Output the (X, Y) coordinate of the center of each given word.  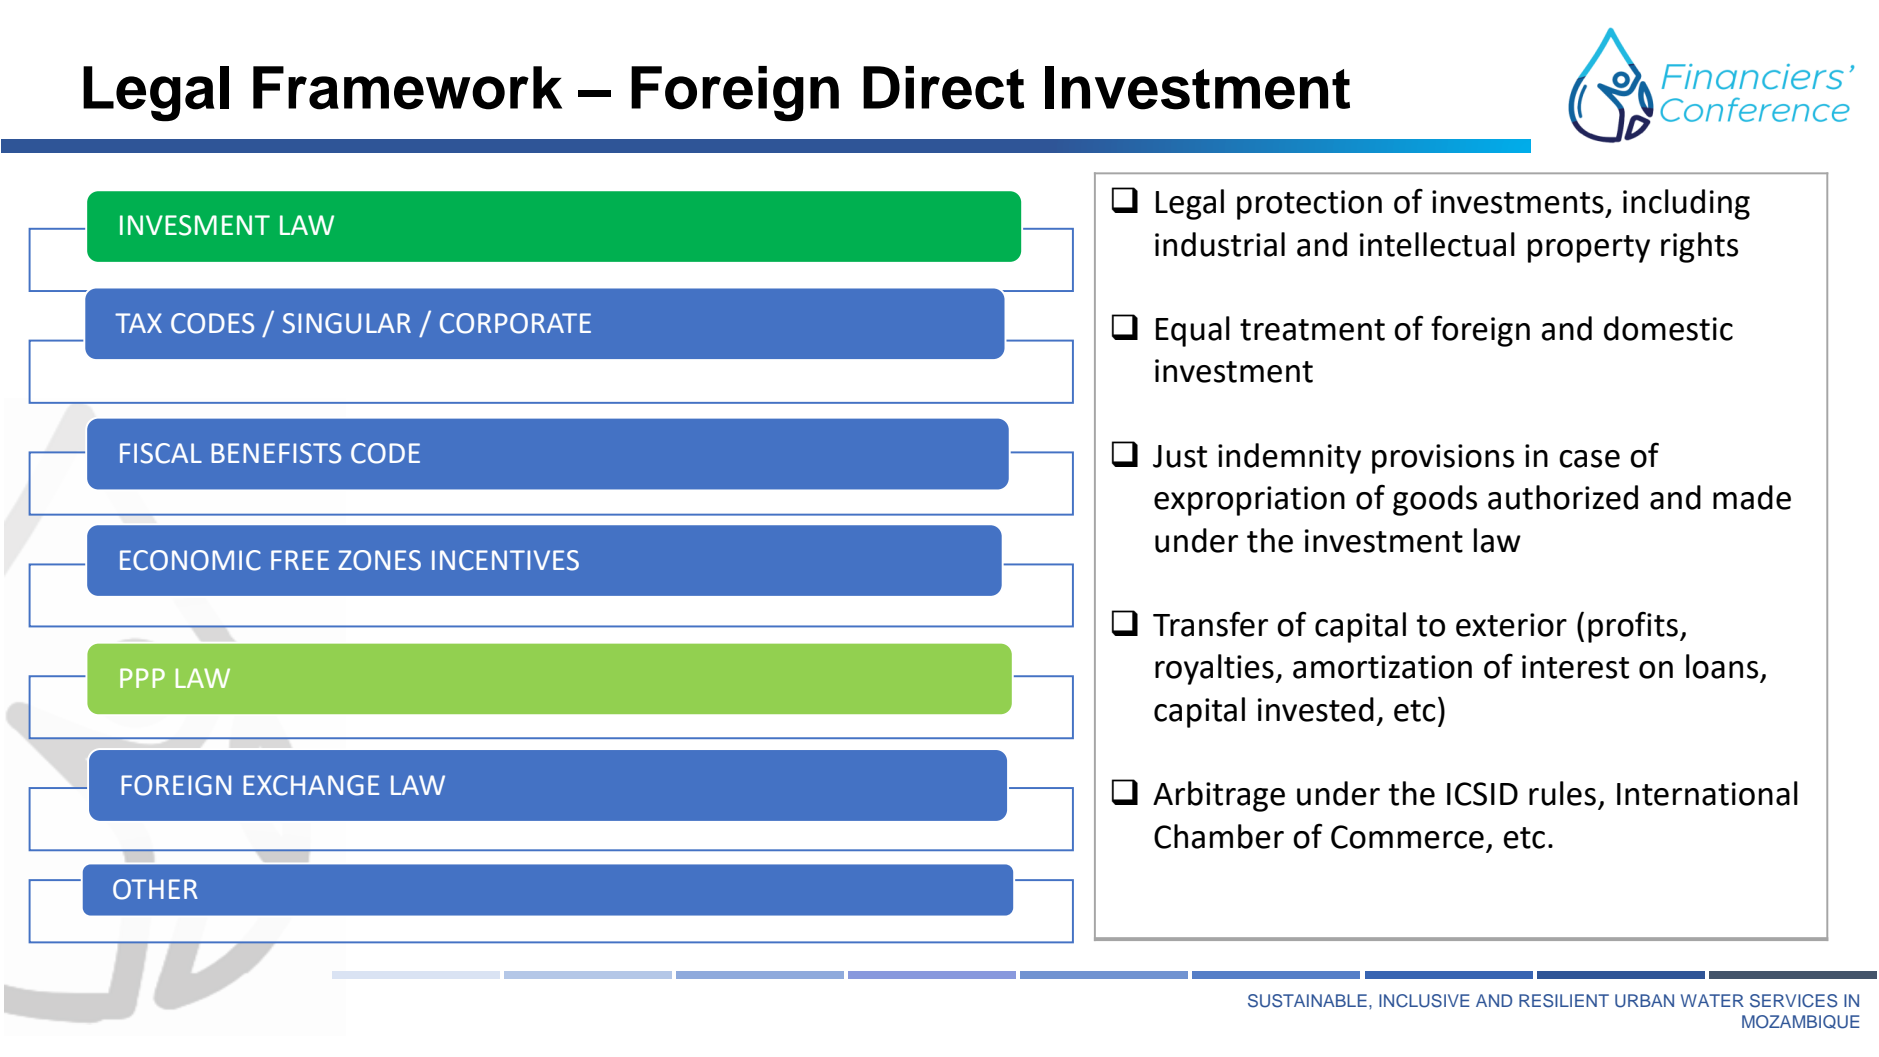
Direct (943, 88)
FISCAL (161, 453)
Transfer (1210, 624)
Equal (1193, 331)
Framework (407, 88)
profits (1633, 627)
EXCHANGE (311, 785)
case (1589, 459)
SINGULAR (347, 323)
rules (1562, 793)
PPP (142, 678)
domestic (1668, 328)
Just (1180, 456)
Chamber (1219, 836)
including (1686, 204)
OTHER (155, 889)
